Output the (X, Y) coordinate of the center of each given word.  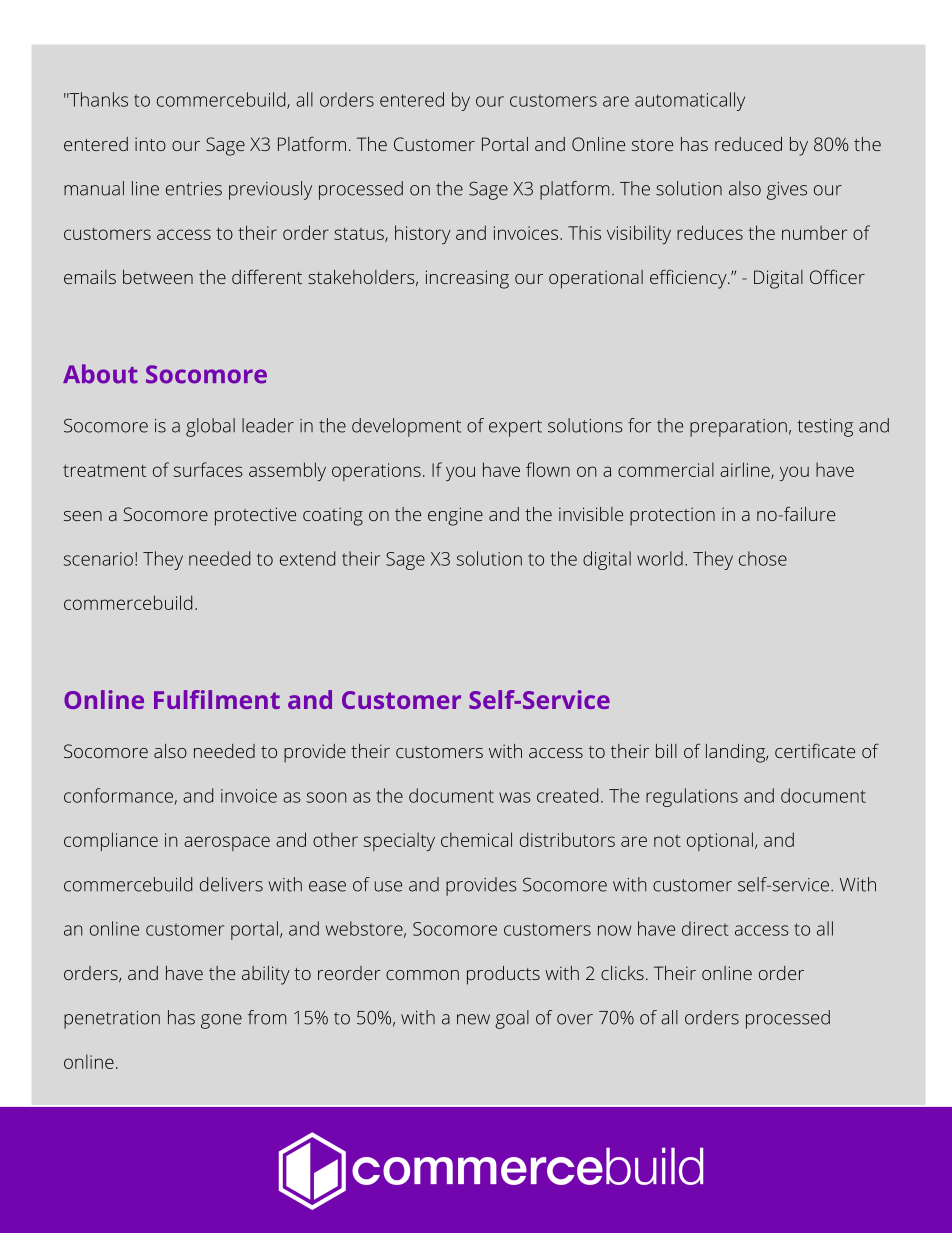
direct (705, 928)
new (473, 1019)
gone (221, 1021)
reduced (748, 144)
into (150, 144)
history (423, 234)
